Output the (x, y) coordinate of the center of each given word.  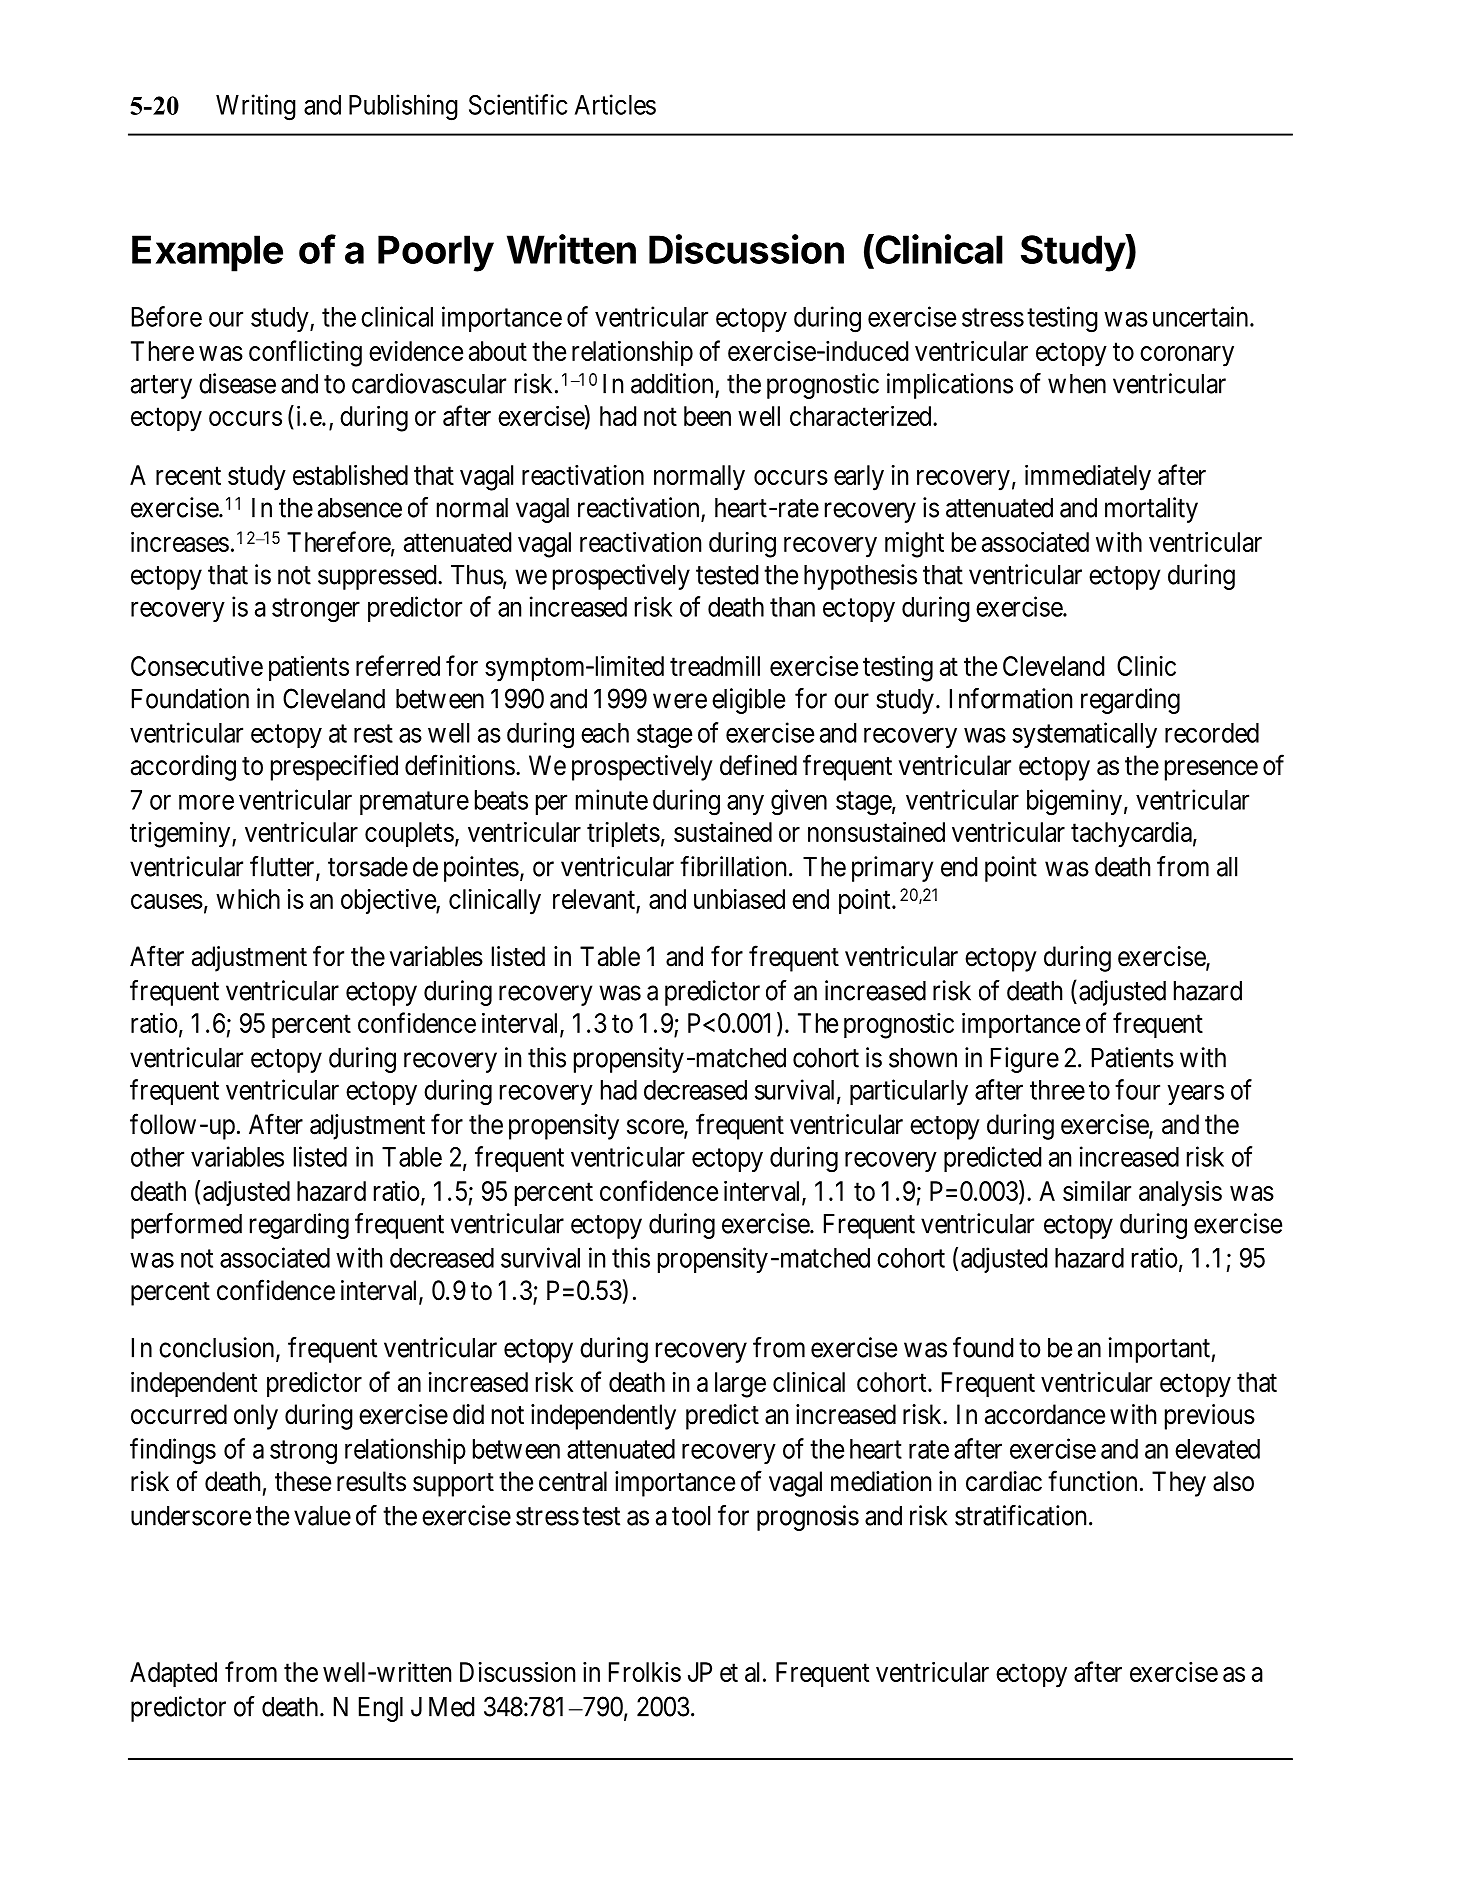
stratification (1020, 1515)
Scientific (518, 104)
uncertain (1202, 316)
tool (691, 1516)
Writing (256, 107)
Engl (381, 1709)
